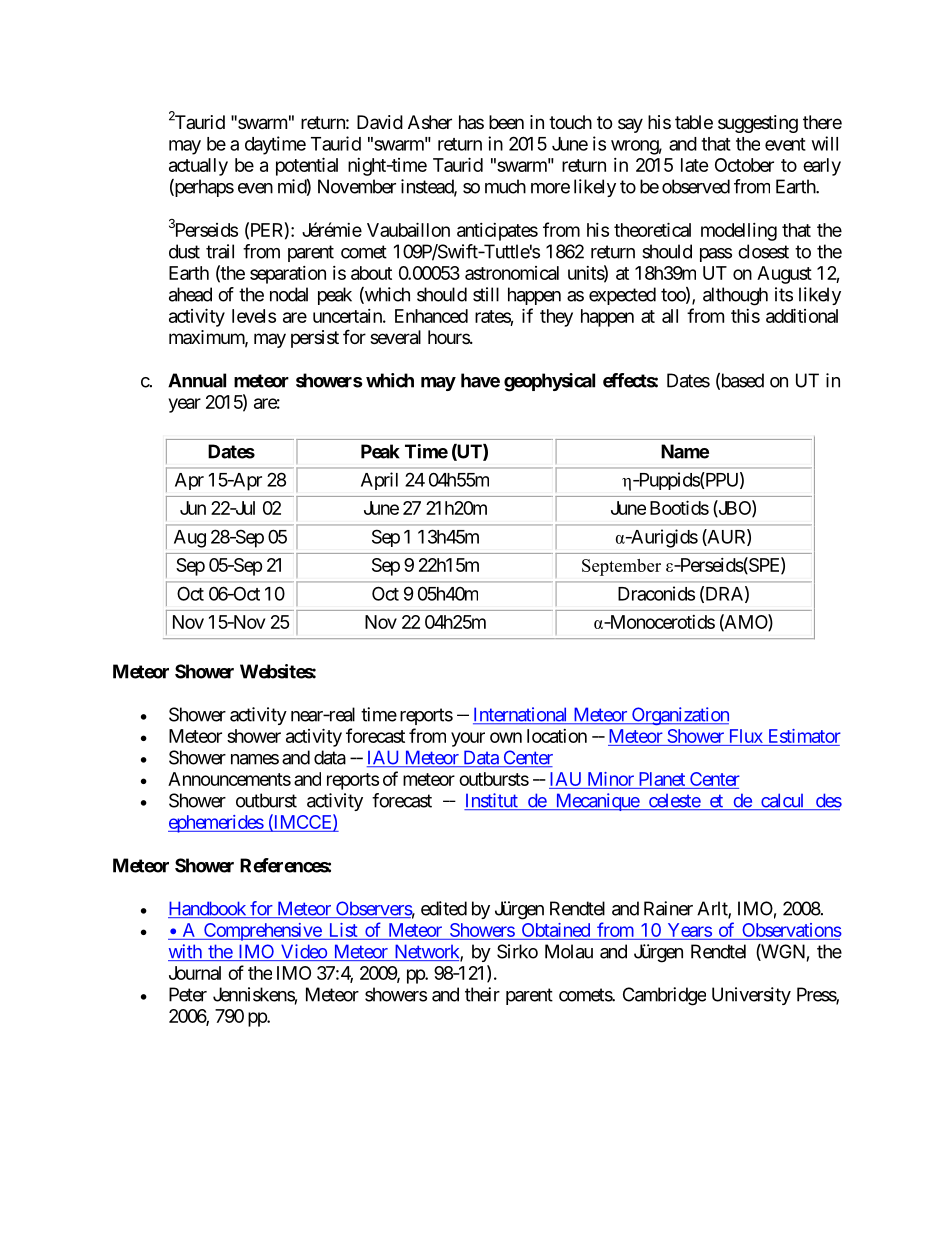  I want to click on ephemerides, so click(216, 824).
